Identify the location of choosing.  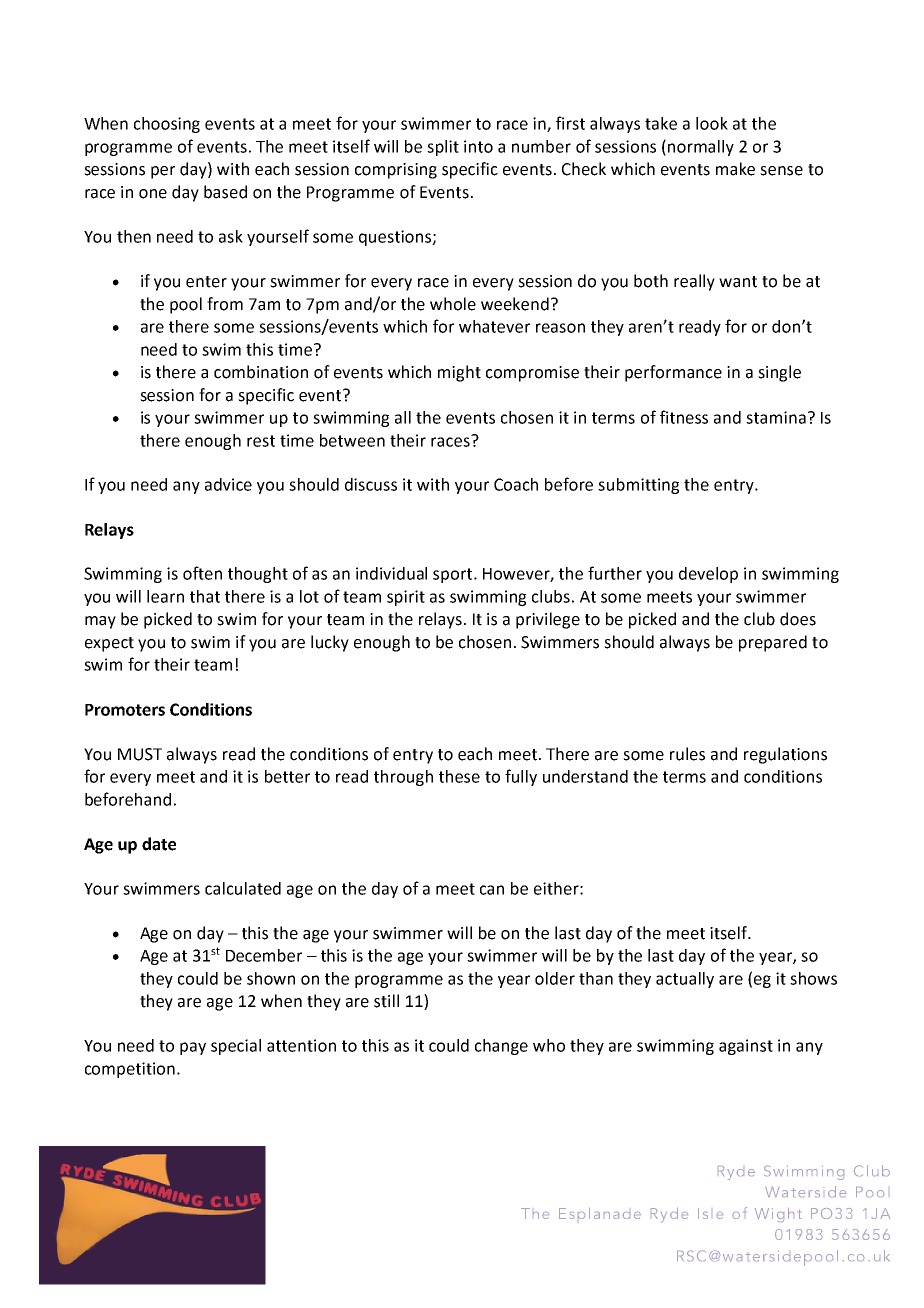
(167, 125).
